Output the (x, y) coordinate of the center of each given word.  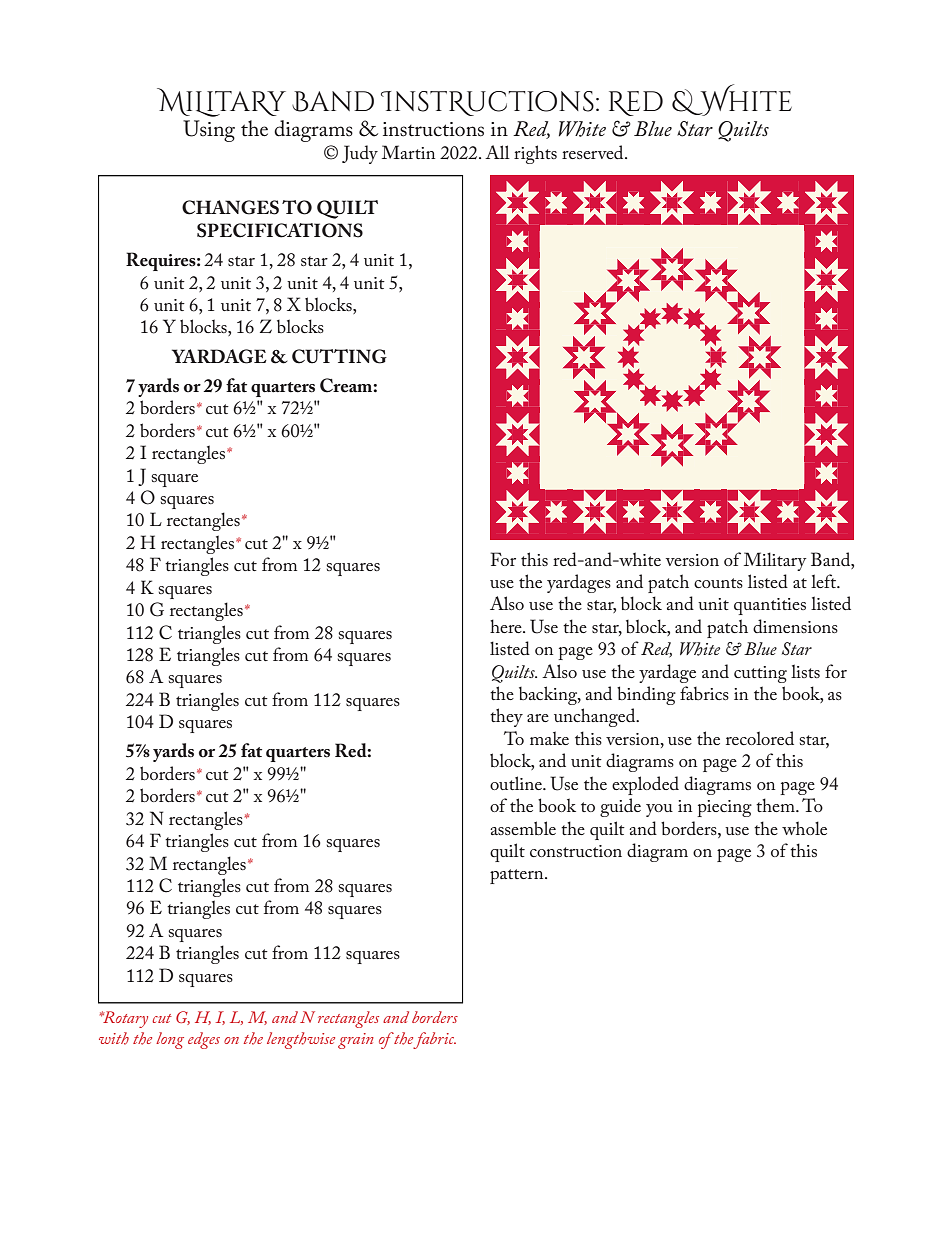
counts (718, 583)
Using (209, 131)
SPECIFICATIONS (280, 230)
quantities (770, 606)
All (497, 152)
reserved (594, 152)
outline (517, 783)
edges (204, 1040)
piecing (724, 808)
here (507, 626)
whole (804, 828)
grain (356, 1041)
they (506, 717)
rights (535, 154)
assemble (523, 828)
